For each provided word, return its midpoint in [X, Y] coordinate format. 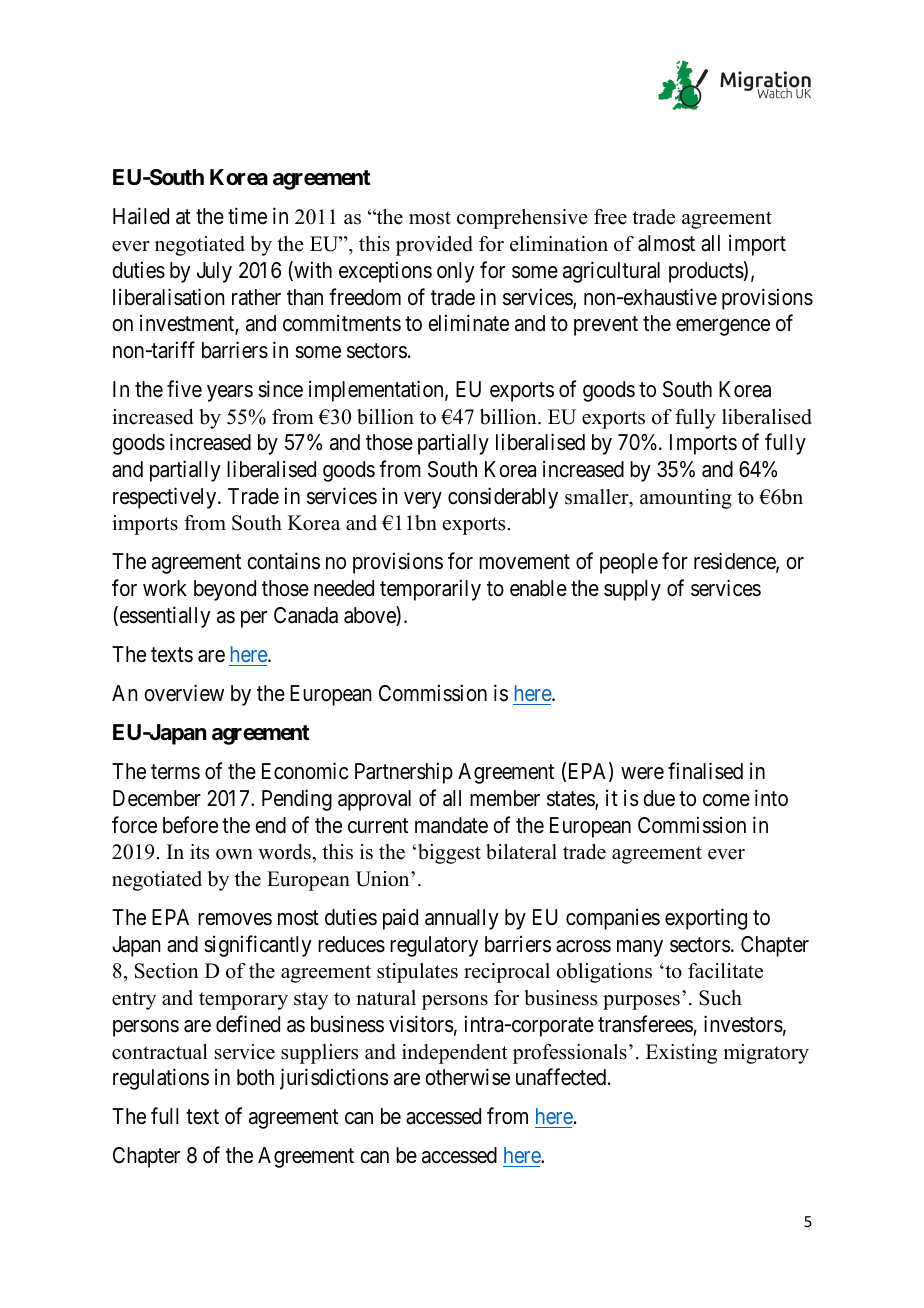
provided [434, 246]
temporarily [430, 590]
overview [184, 693]
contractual [160, 1052]
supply [632, 590]
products [706, 272]
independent [455, 1054]
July [214, 272]
